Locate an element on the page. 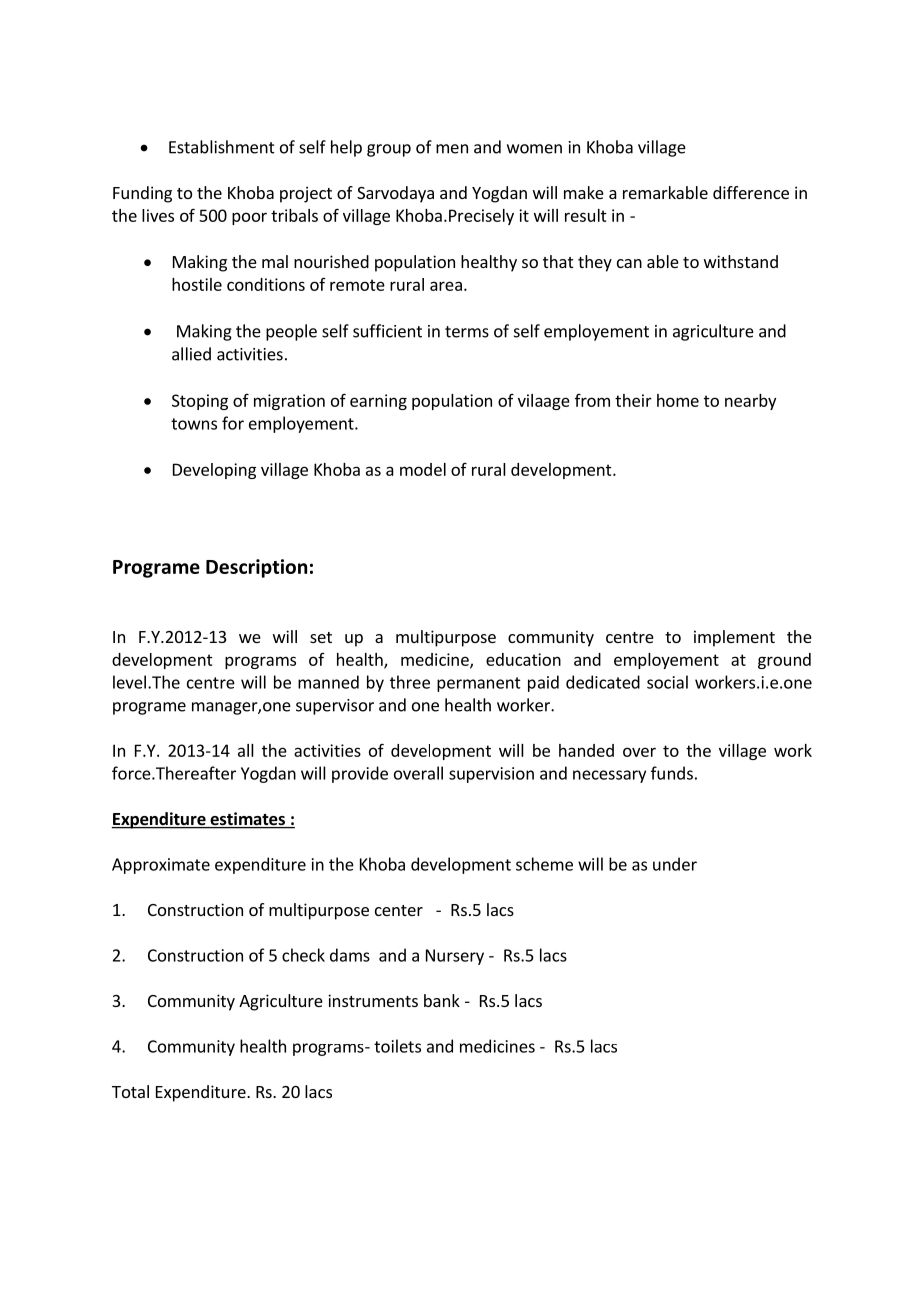 Image resolution: width=924 pixels, height=1308 pixels. model is located at coordinates (423, 469).
